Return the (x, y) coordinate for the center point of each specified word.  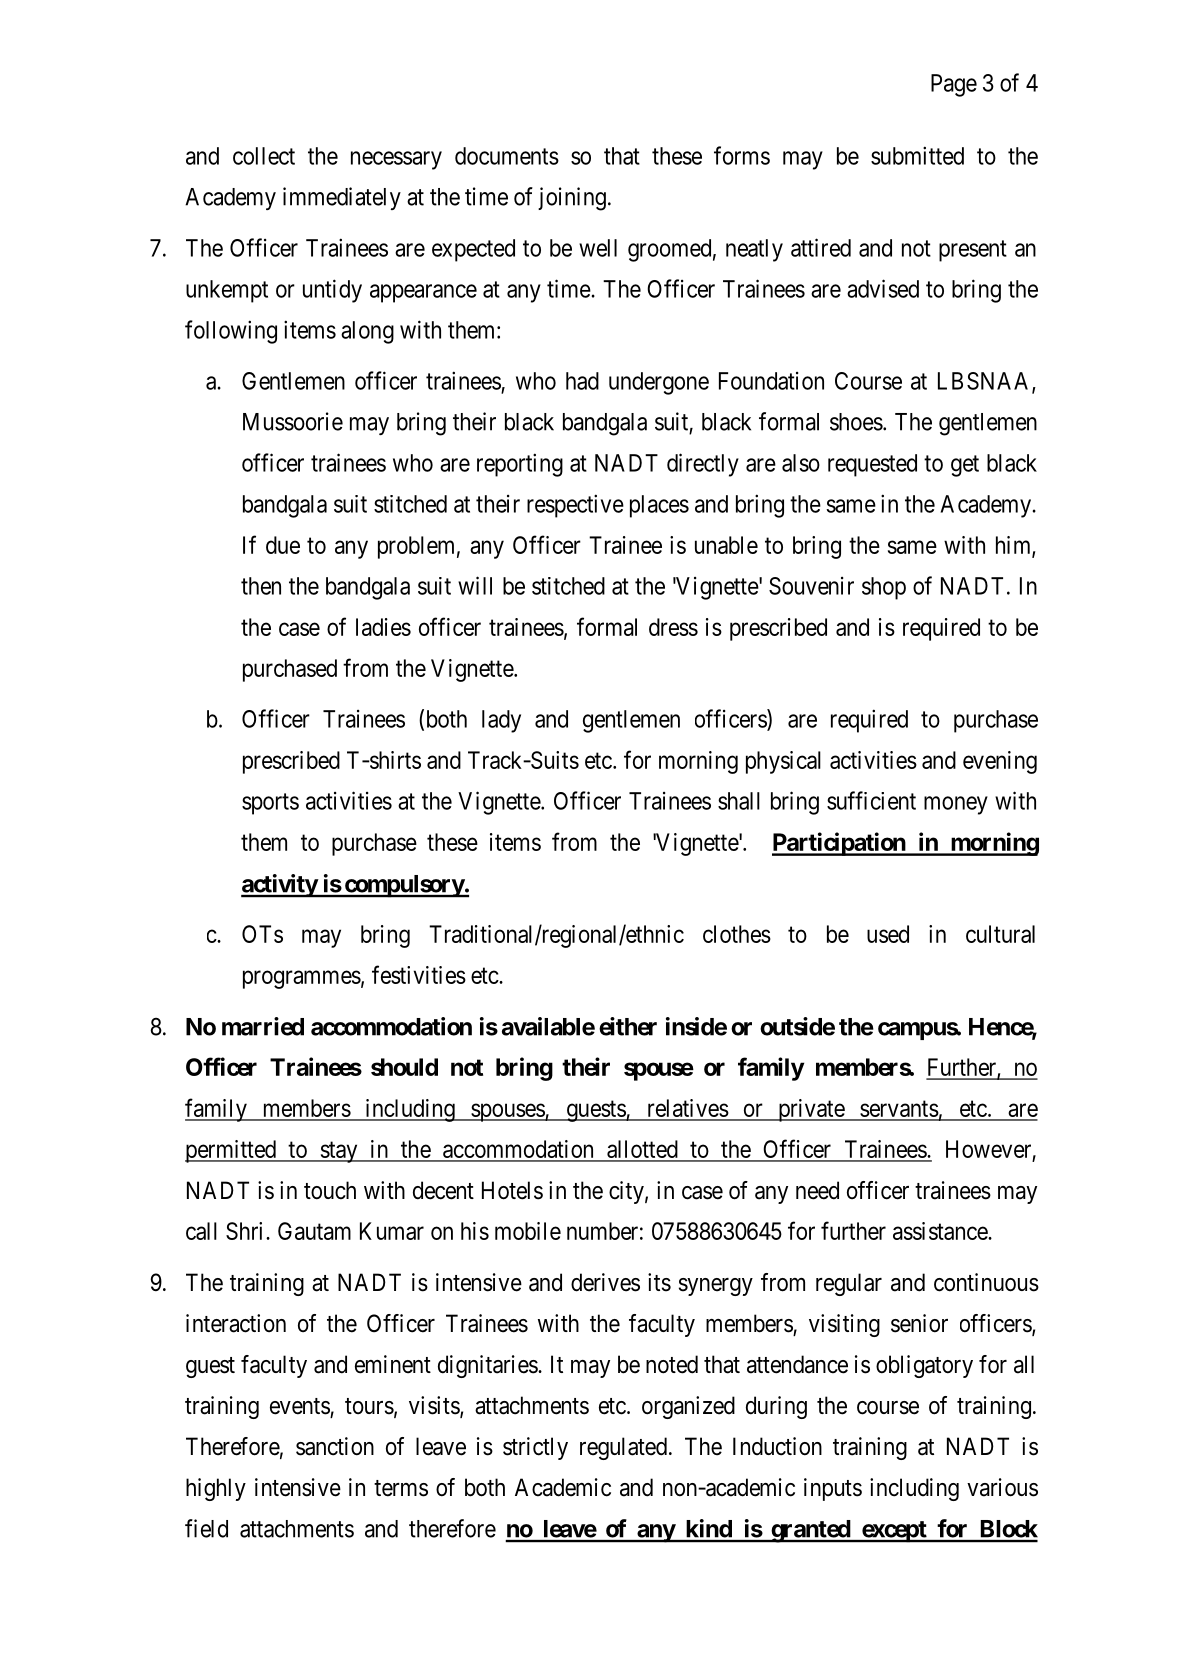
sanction (335, 1446)
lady (501, 721)
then (261, 586)
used (888, 934)
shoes (856, 422)
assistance (941, 1231)
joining (572, 199)
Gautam (314, 1231)
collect (264, 156)
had (582, 381)
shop (884, 588)
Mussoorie (293, 421)
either (628, 1026)
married (263, 1026)
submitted (917, 155)
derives (605, 1282)
